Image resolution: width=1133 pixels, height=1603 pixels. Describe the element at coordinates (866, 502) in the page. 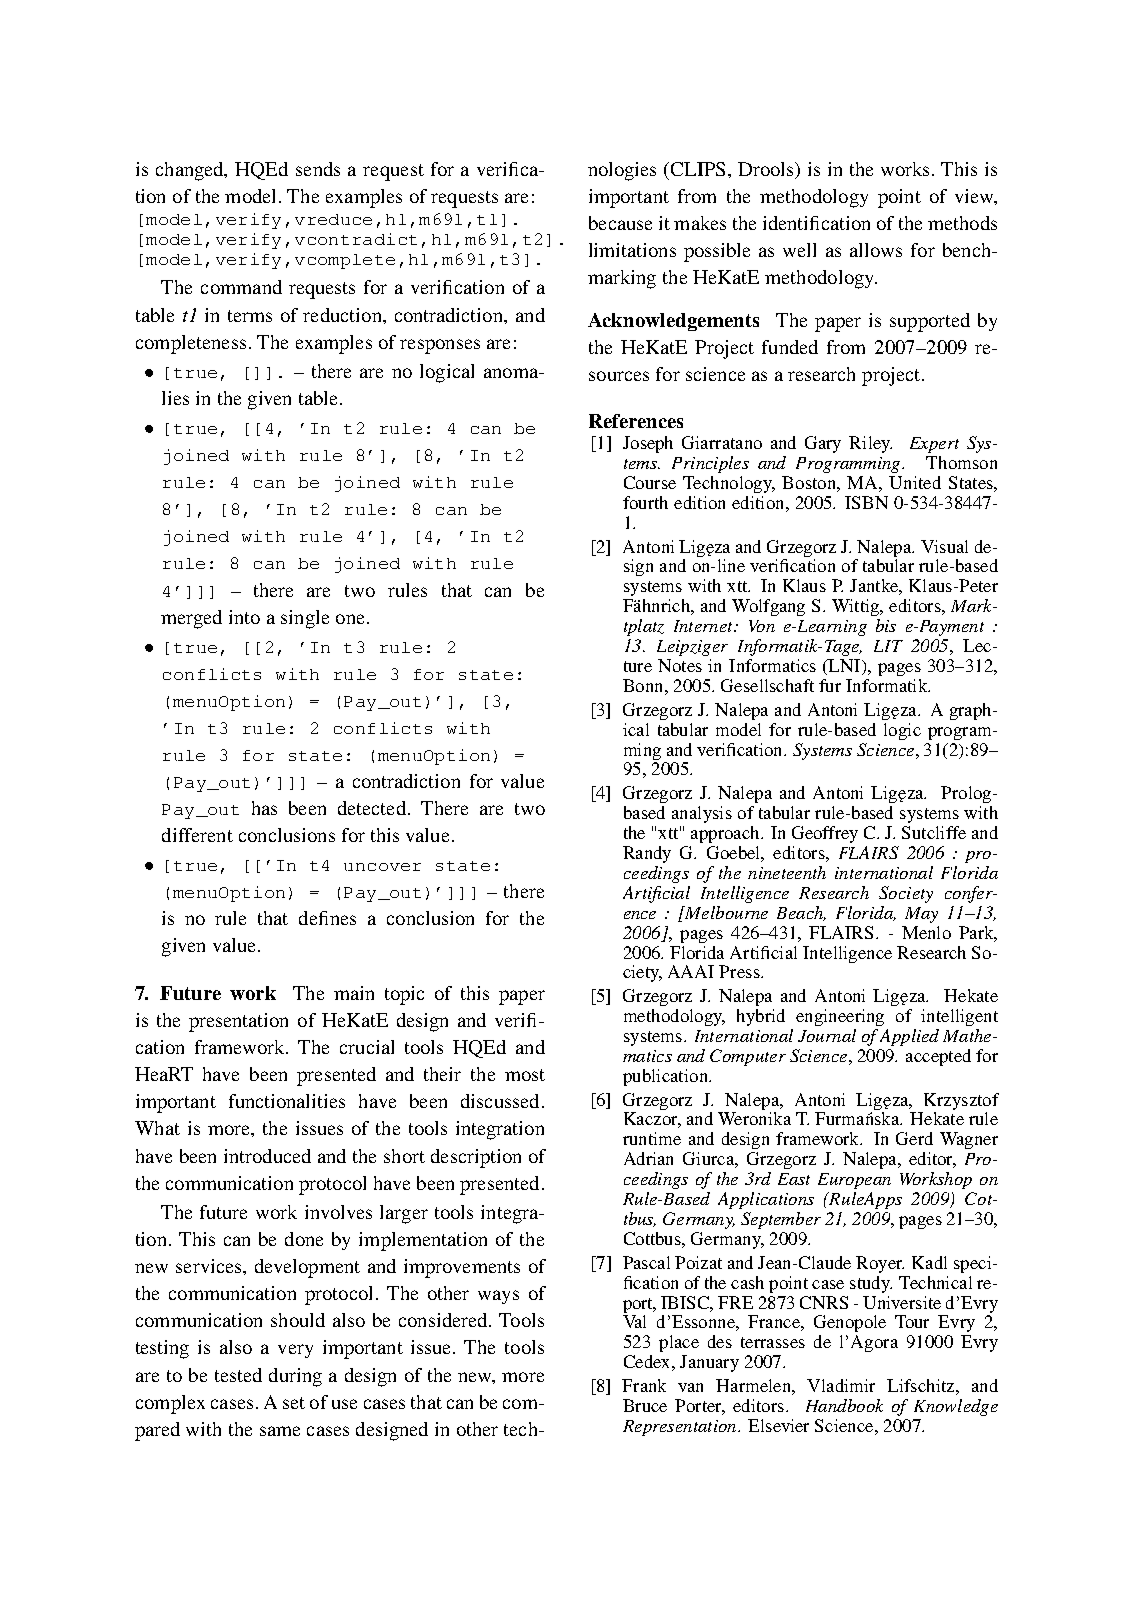

I see `ISBN` at that location.
